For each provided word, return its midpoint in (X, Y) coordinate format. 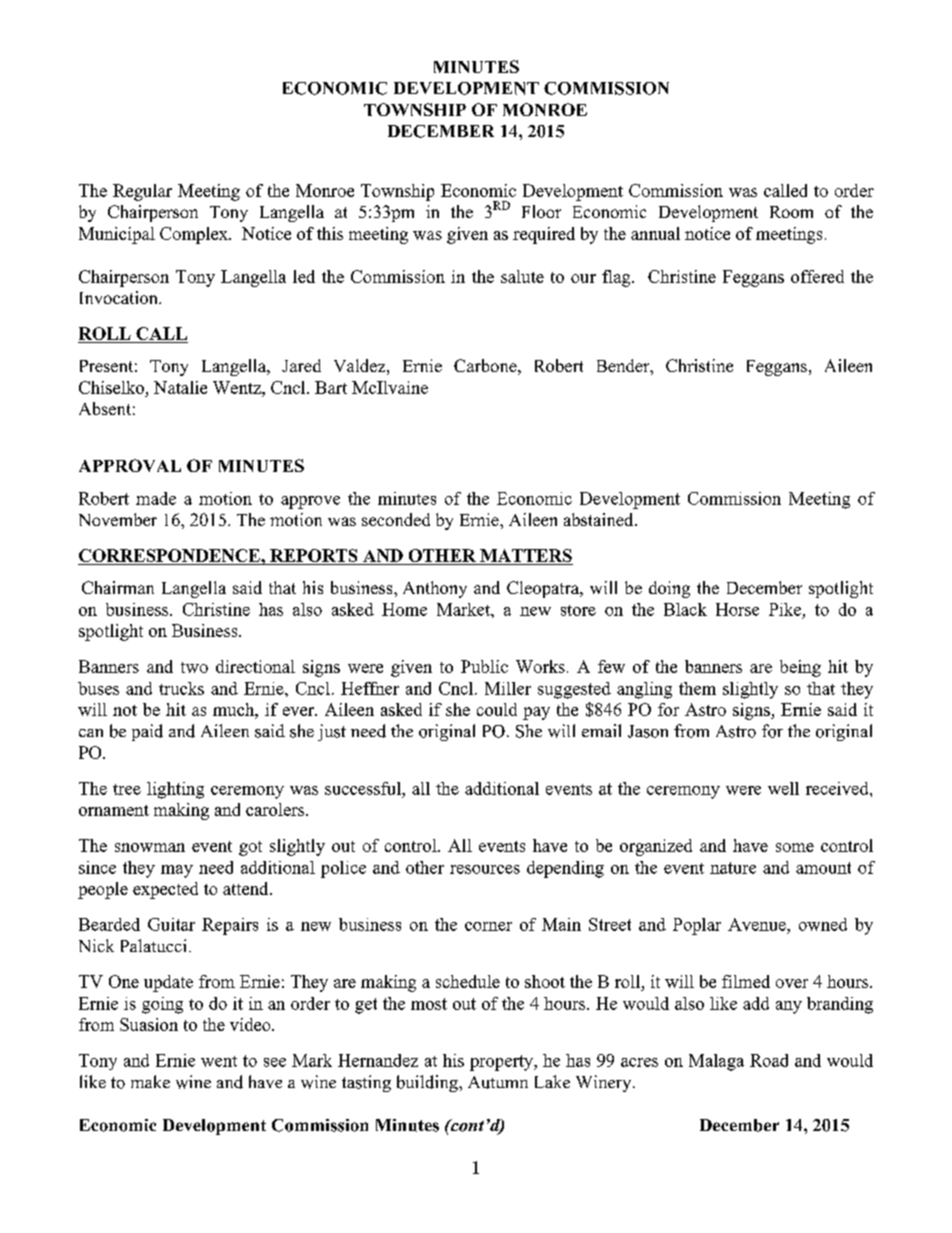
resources (485, 869)
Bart (331, 387)
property (503, 1063)
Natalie (180, 387)
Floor (541, 211)
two (194, 667)
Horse (737, 609)
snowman (150, 847)
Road (769, 1060)
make (150, 1081)
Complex (195, 235)
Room (791, 212)
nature (733, 868)
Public (484, 666)
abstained (600, 519)
